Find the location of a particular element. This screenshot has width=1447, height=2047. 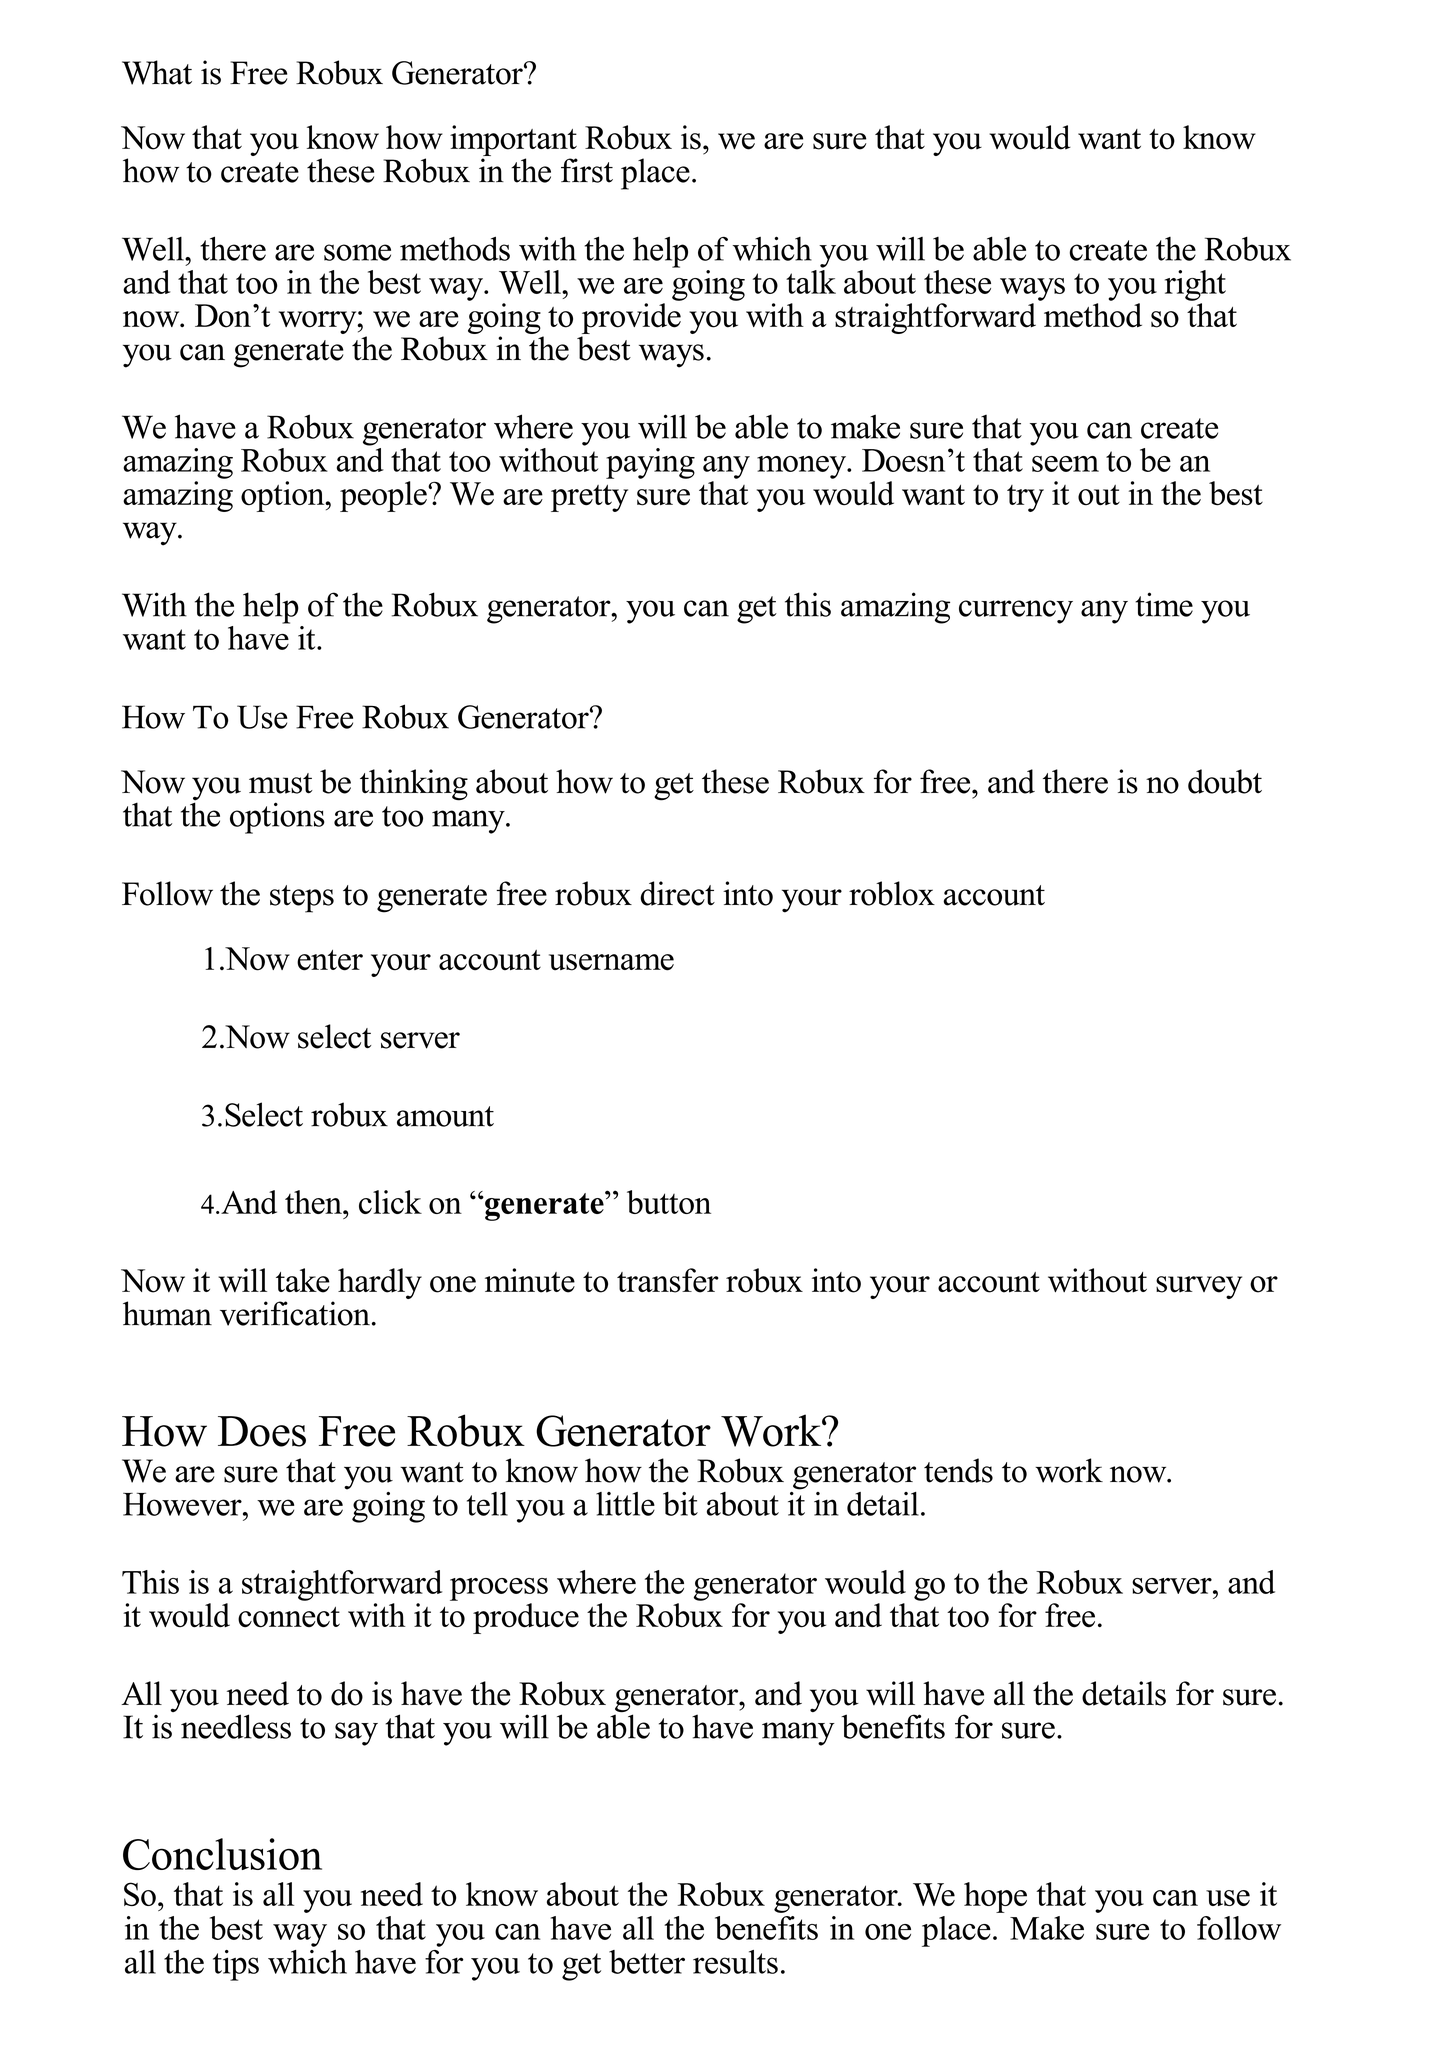

people is located at coordinates (384, 496).
